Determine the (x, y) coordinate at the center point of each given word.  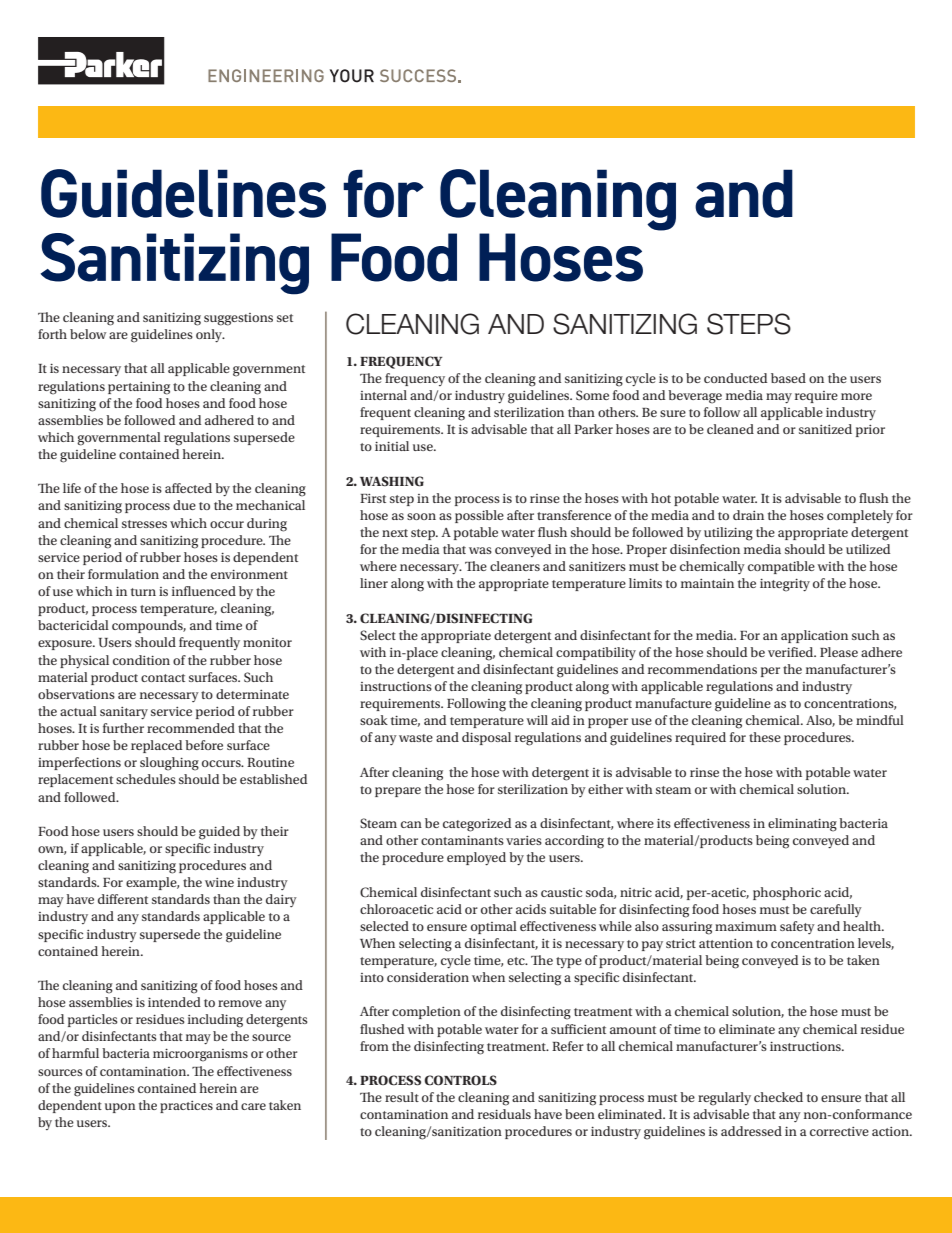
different (123, 899)
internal (383, 395)
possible (479, 516)
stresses (144, 524)
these (765, 737)
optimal (494, 927)
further (123, 728)
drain (748, 515)
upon (120, 1108)
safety (797, 927)
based (788, 378)
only (210, 335)
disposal (486, 738)
